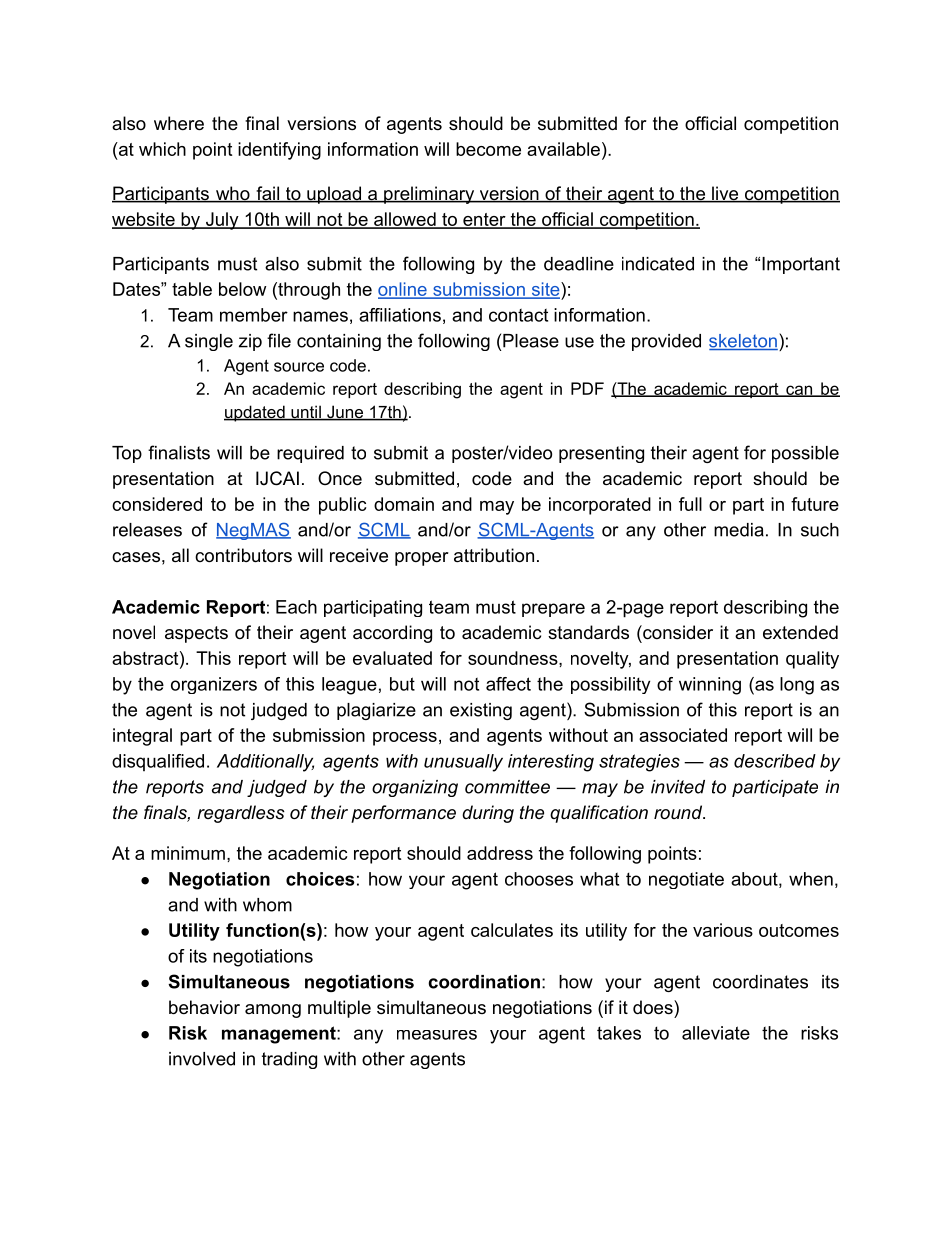 The width and height of the image is (952, 1233). Describe the element at coordinates (162, 149) in the image. I see `which` at that location.
